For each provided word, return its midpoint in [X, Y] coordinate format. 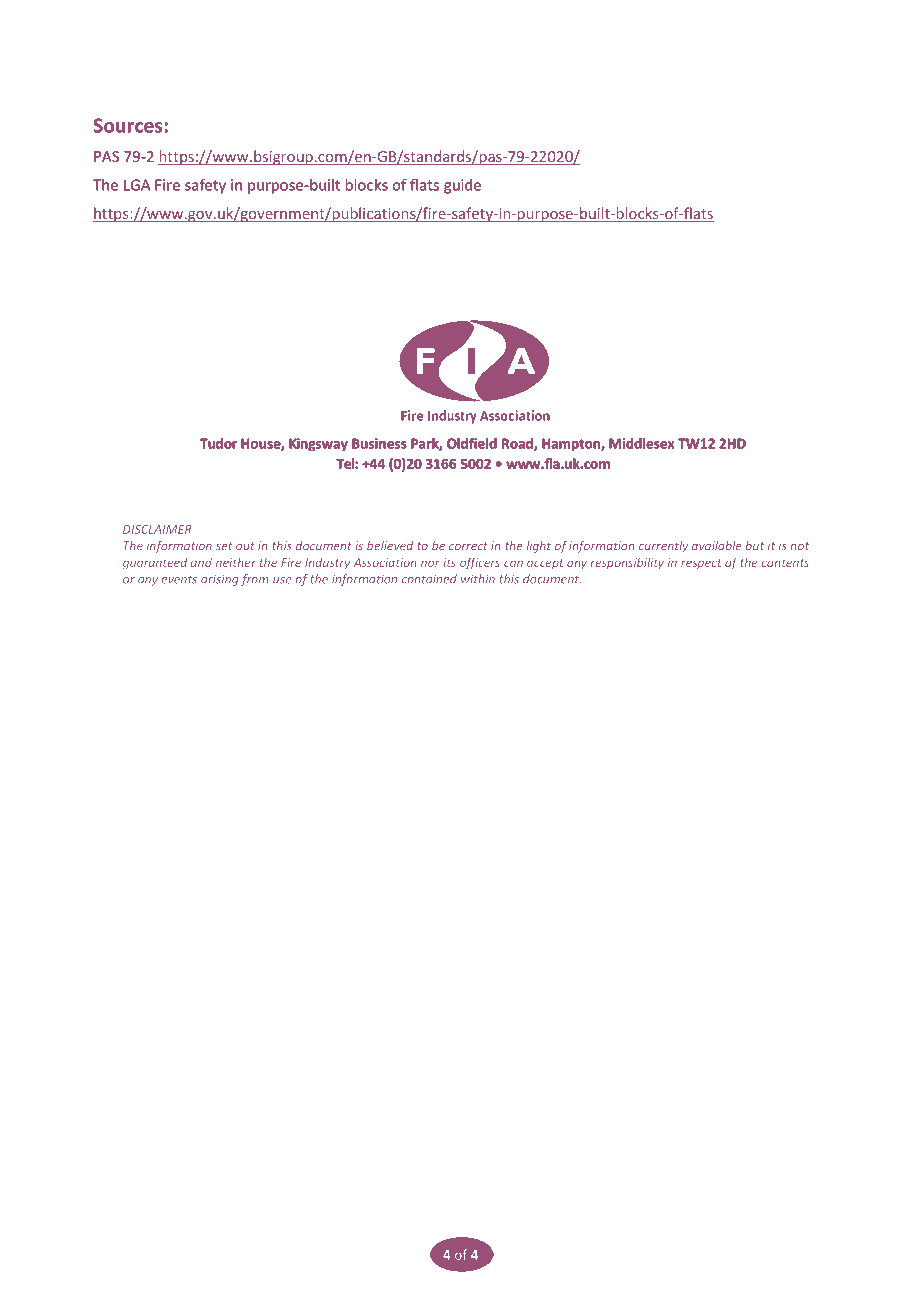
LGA [137, 185]
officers [480, 563]
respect [701, 564]
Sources [129, 125]
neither [236, 562]
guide [462, 186]
